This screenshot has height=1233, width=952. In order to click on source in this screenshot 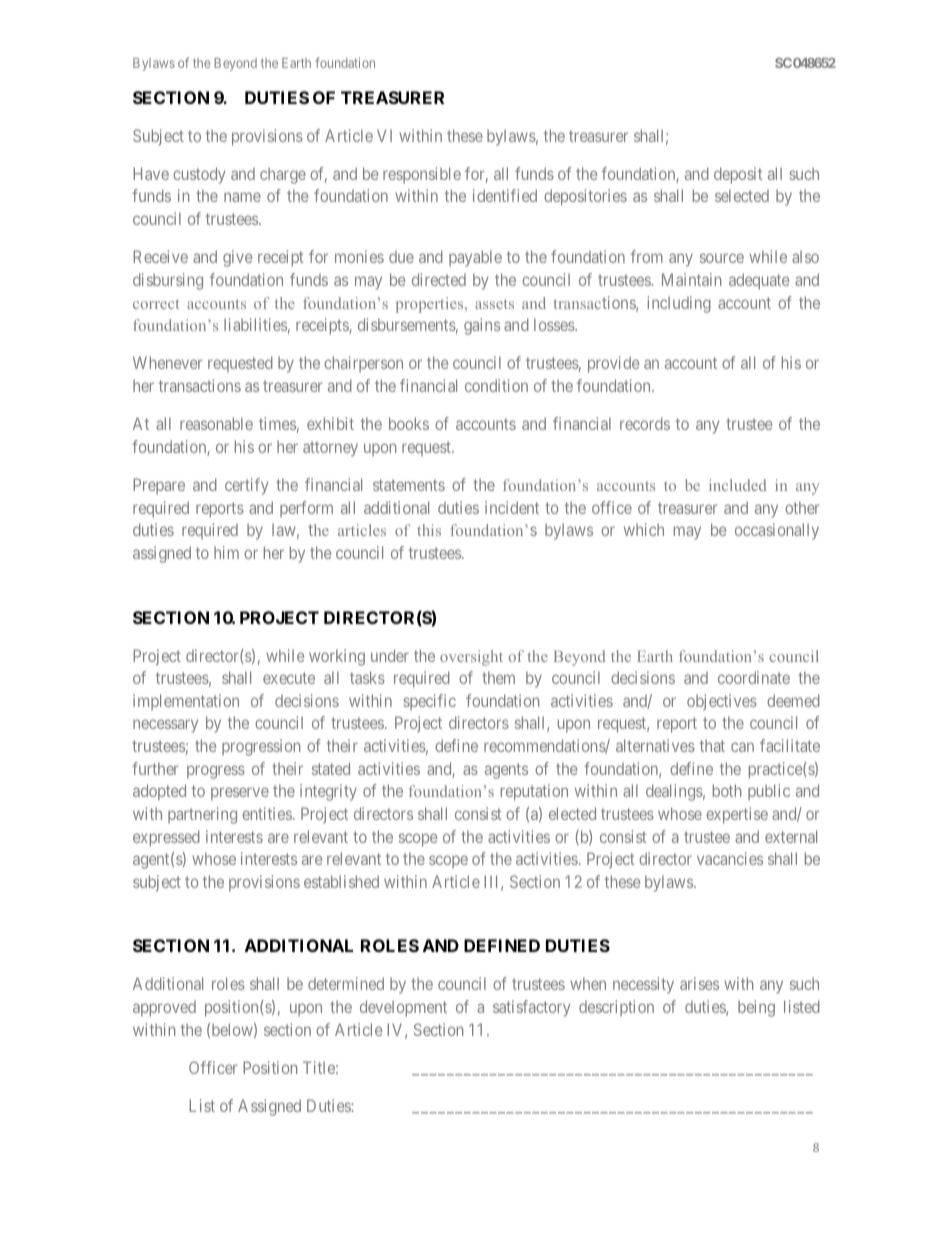, I will do `click(722, 258)`.
